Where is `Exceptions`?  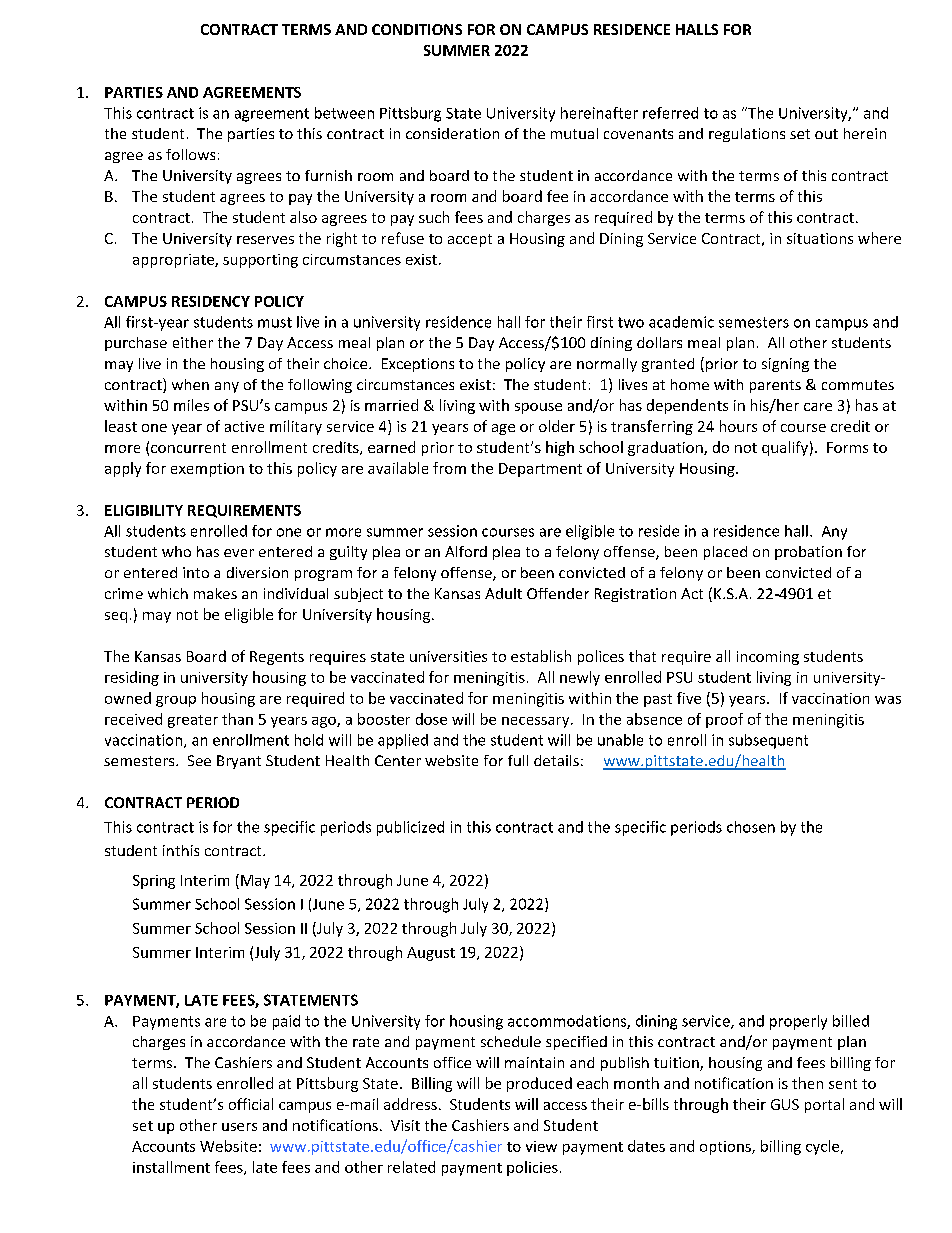 Exceptions is located at coordinates (418, 365).
